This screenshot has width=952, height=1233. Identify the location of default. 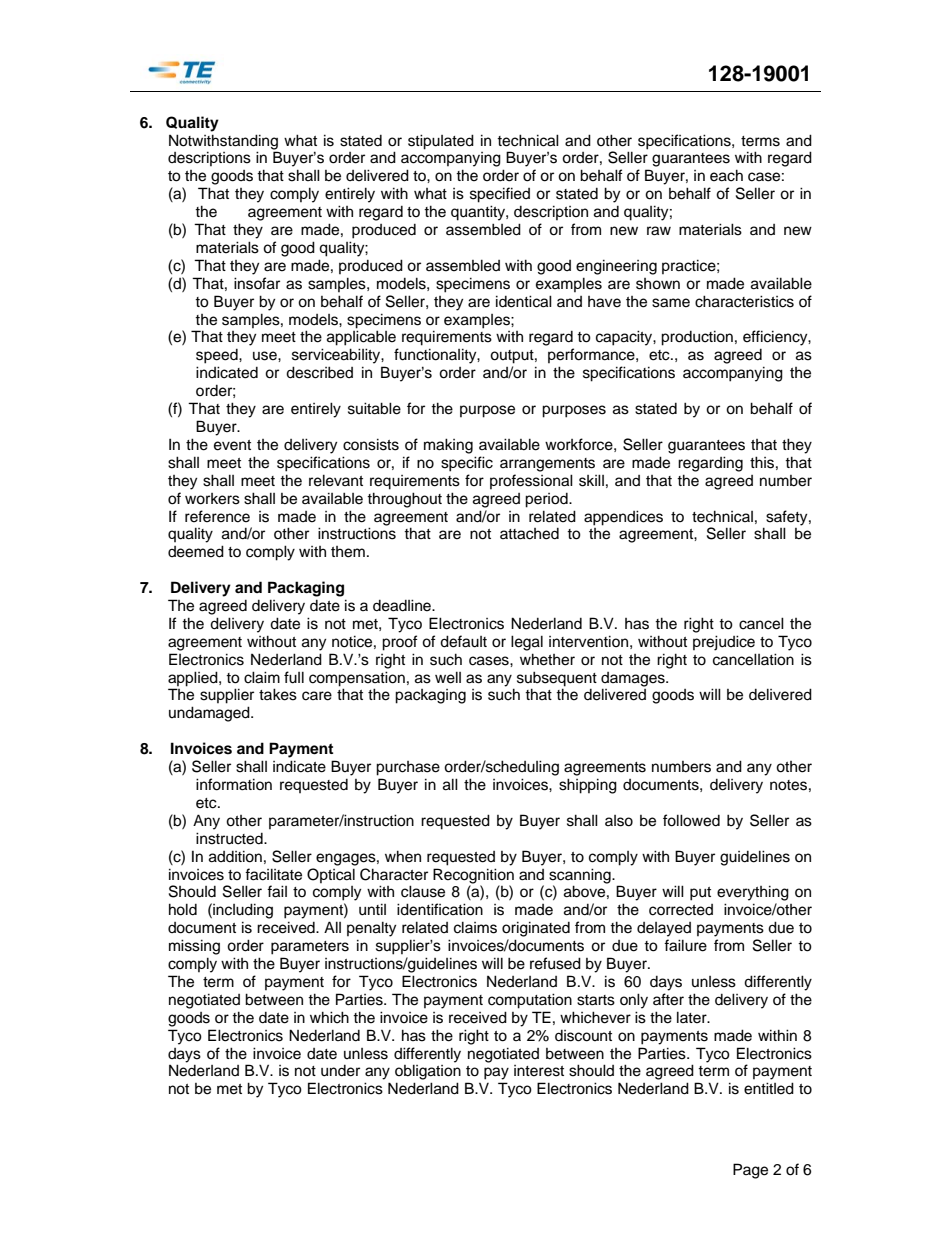
(463, 641).
